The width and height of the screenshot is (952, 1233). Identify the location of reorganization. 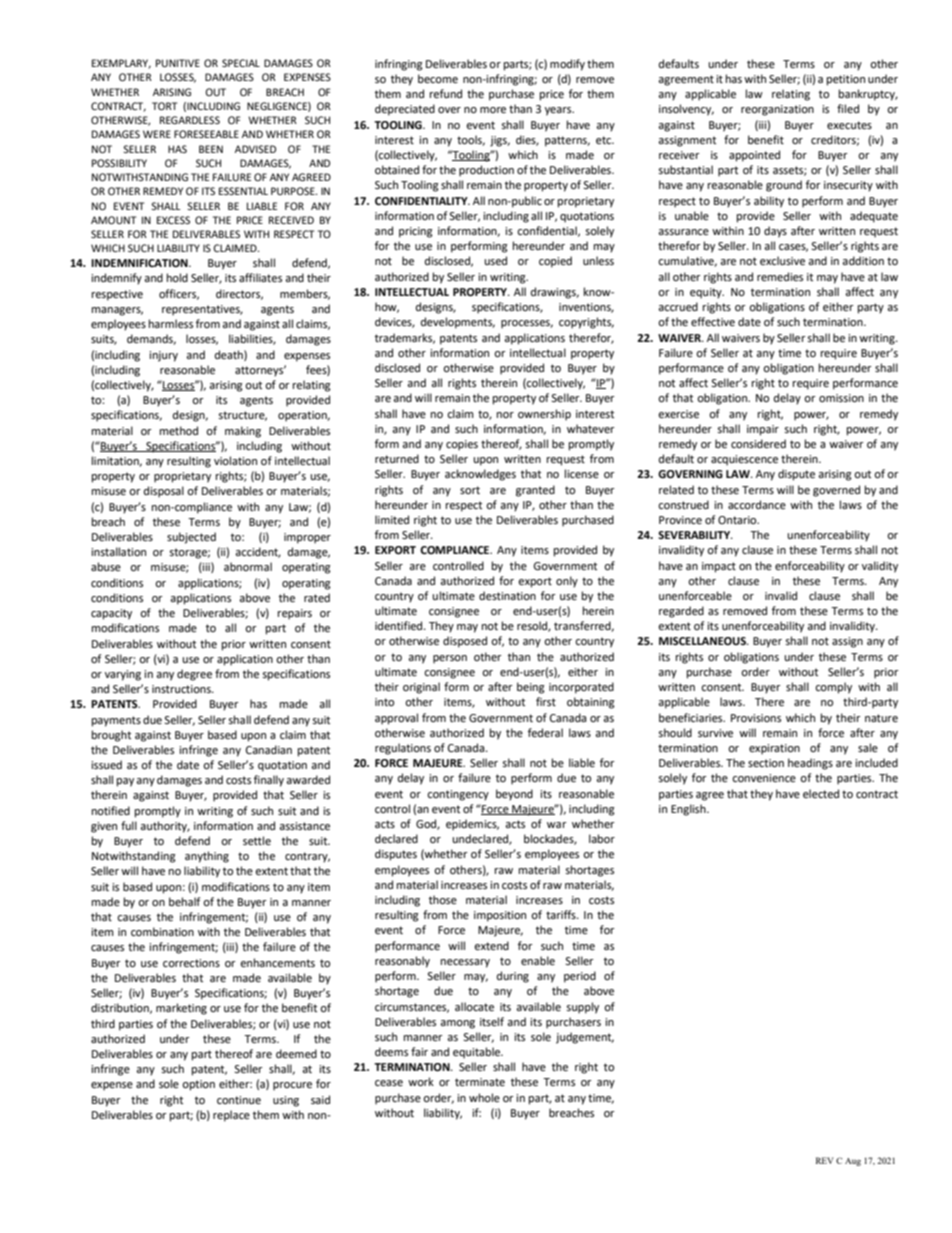
(777, 110).
